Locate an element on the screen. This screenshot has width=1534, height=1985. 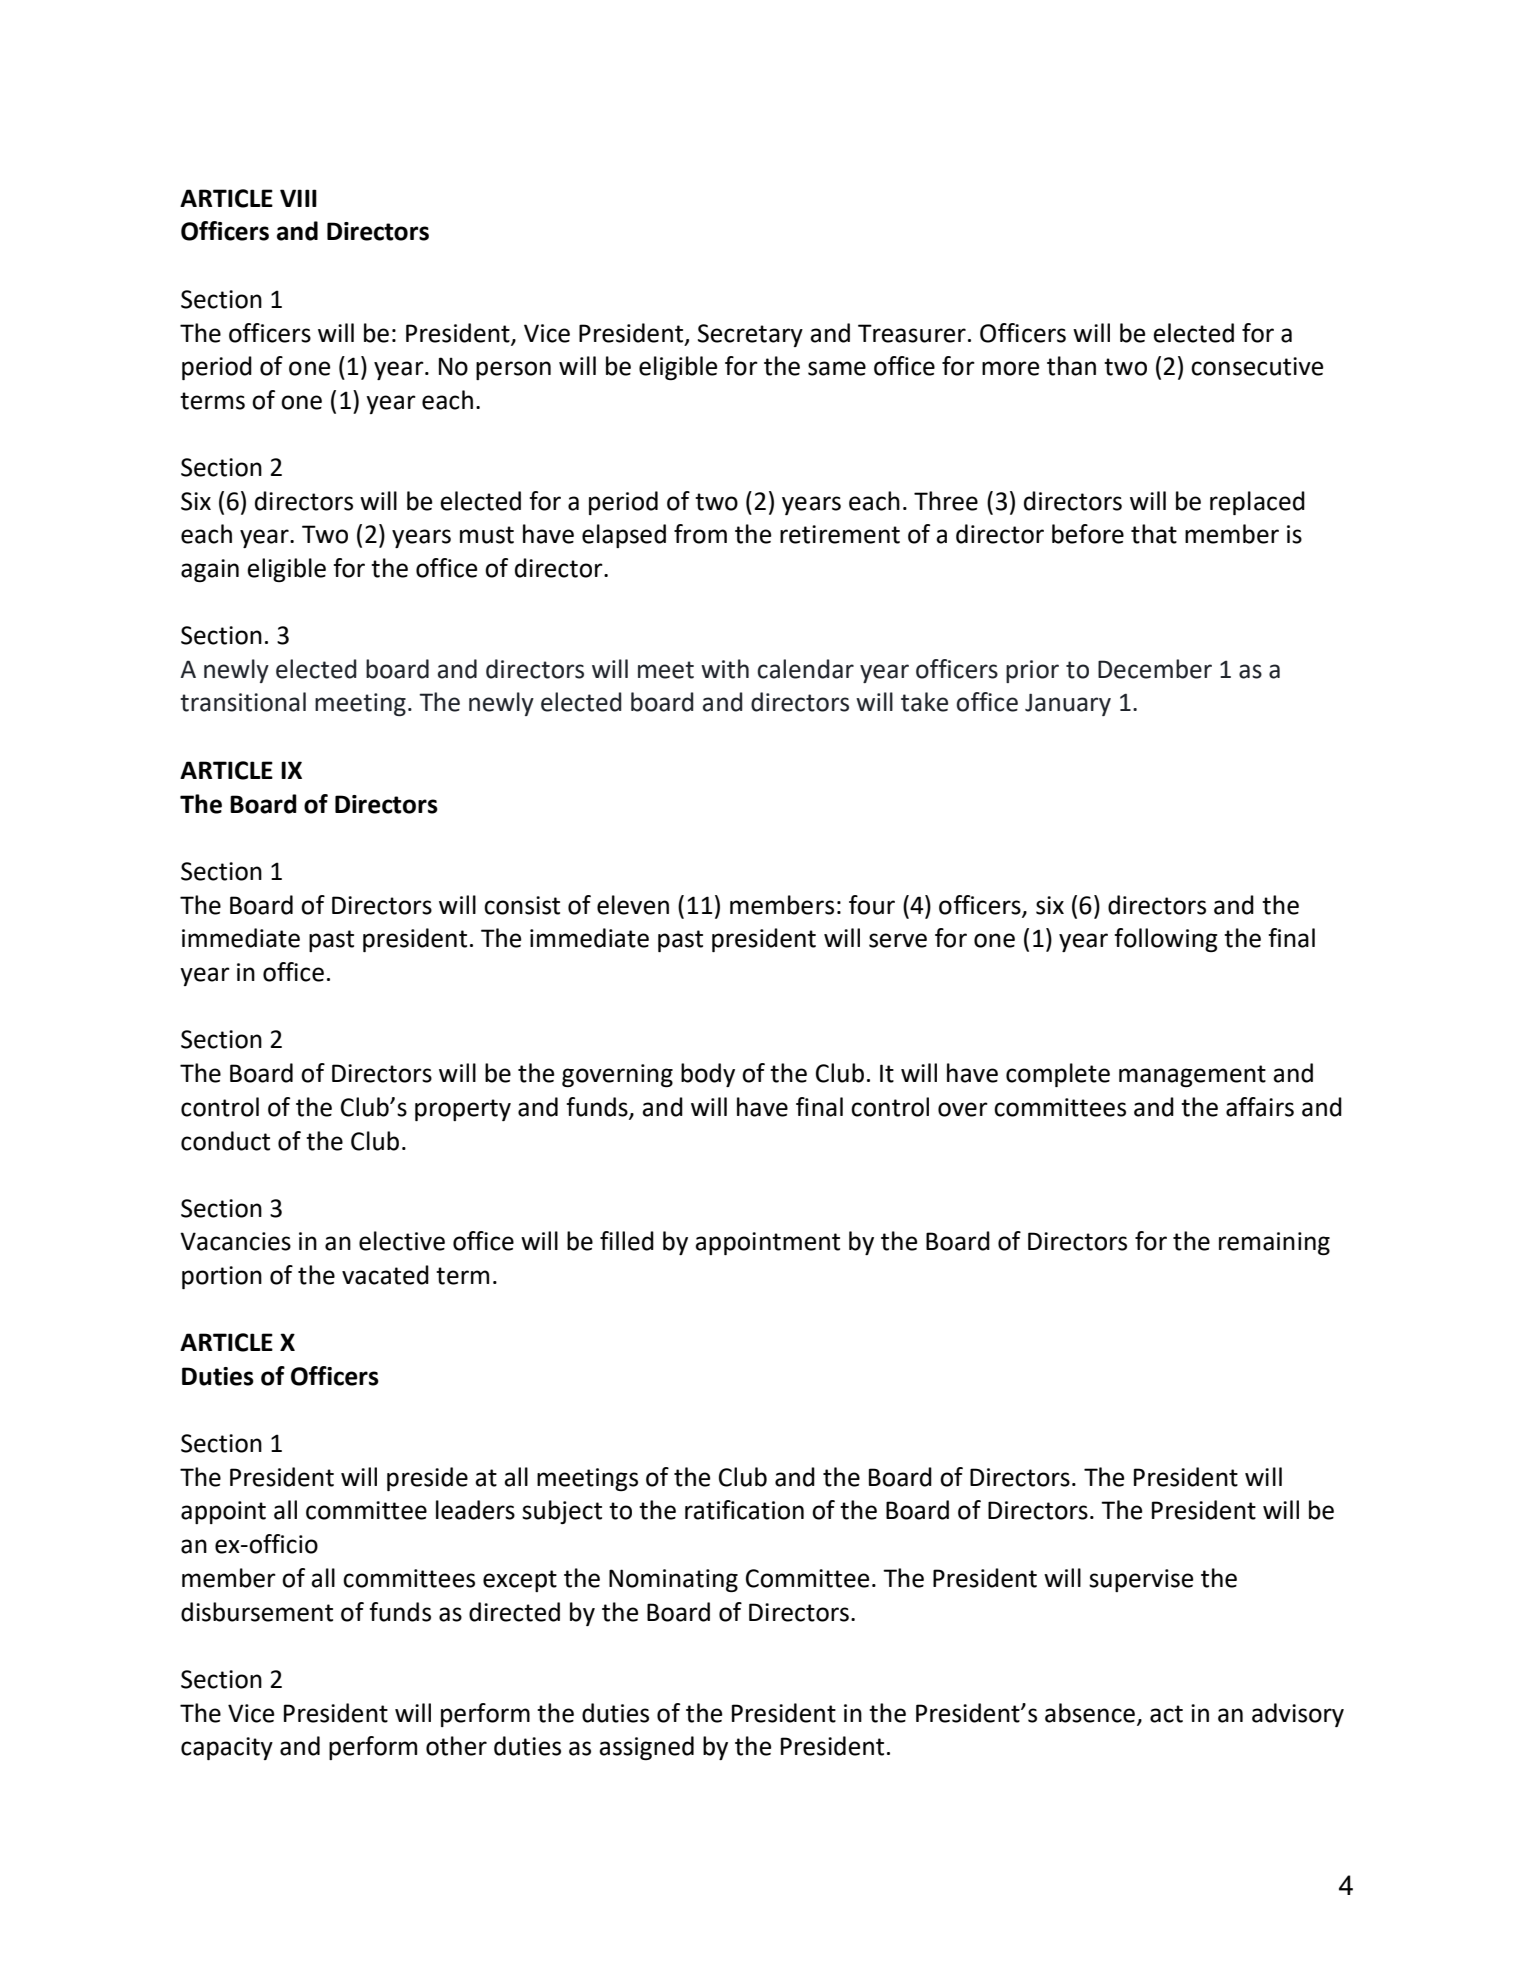
transitional is located at coordinates (243, 702).
